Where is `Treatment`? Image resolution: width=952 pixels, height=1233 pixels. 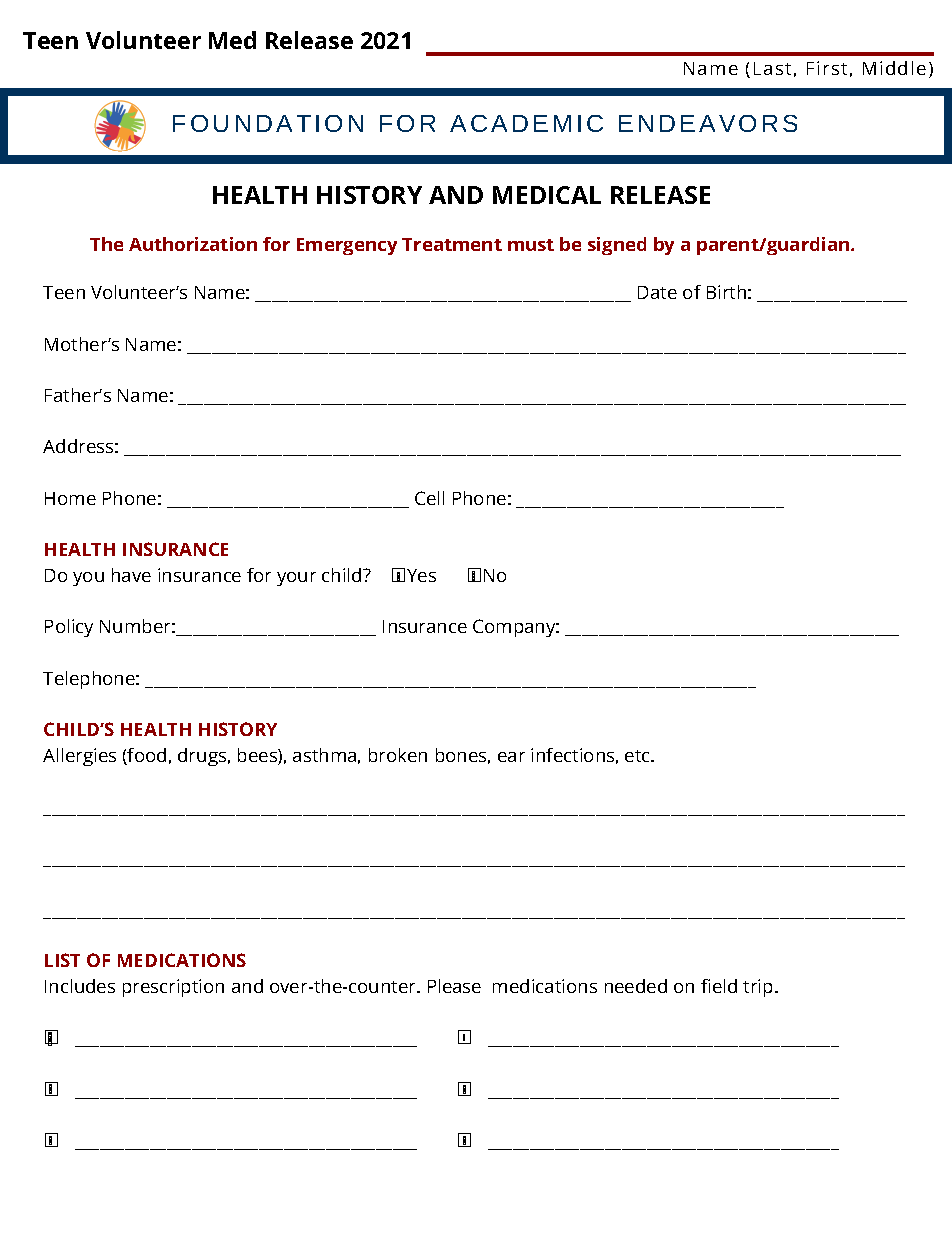
Treatment is located at coordinates (452, 244).
